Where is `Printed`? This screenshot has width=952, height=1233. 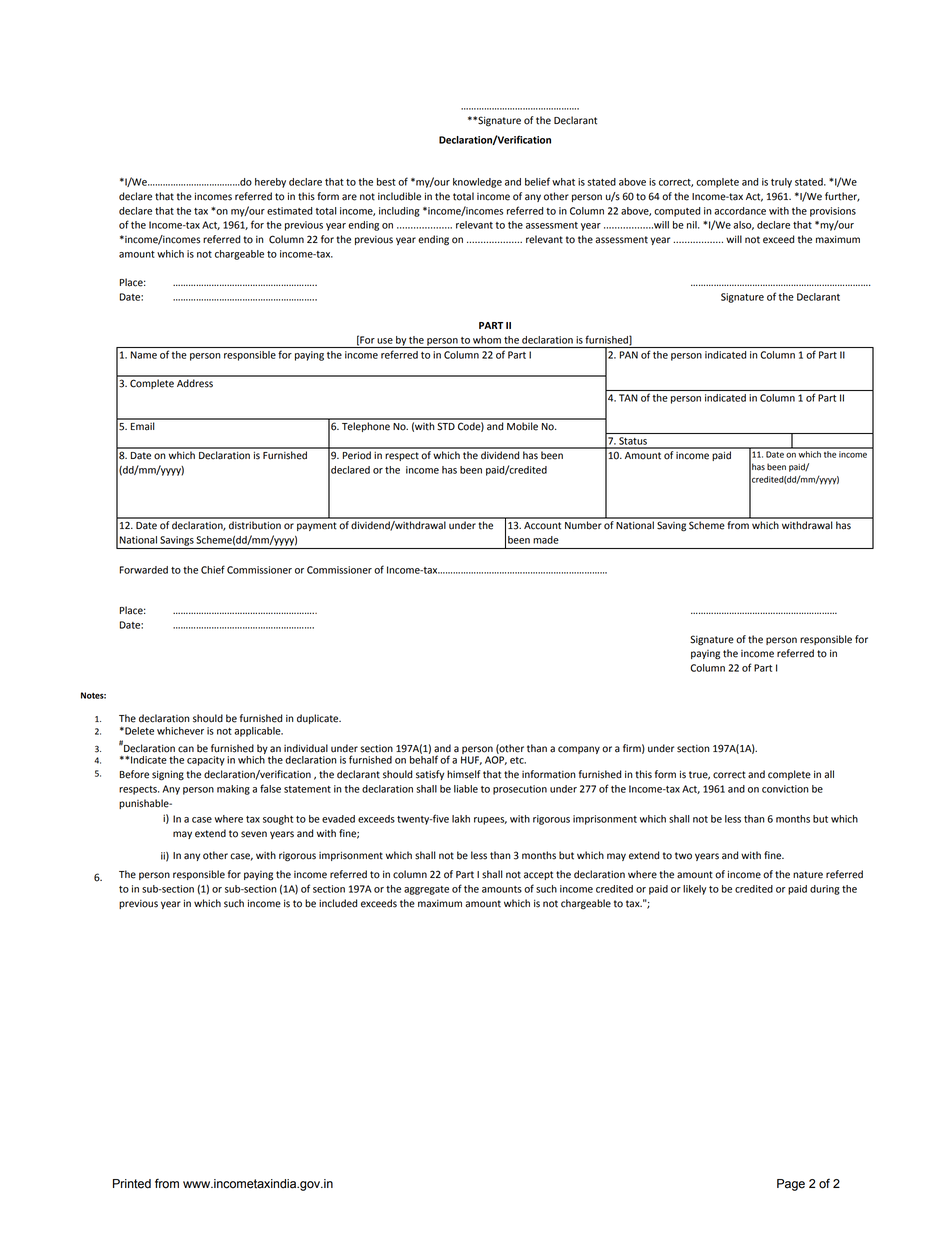
Printed is located at coordinates (132, 1184).
